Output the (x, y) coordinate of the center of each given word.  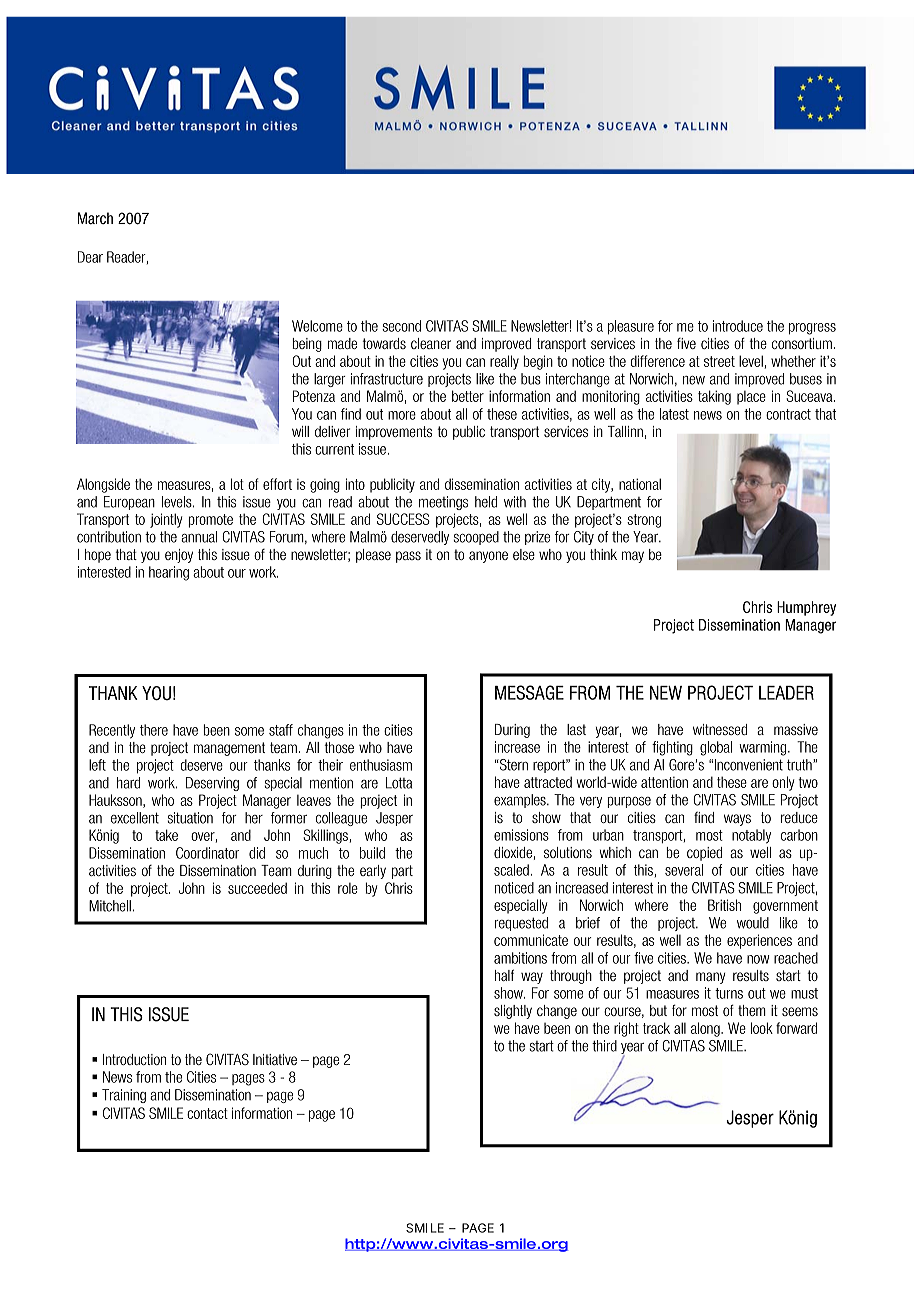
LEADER (786, 693)
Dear (90, 257)
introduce (738, 326)
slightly (513, 1012)
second (401, 326)
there (154, 730)
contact (207, 1113)
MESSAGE (529, 692)
